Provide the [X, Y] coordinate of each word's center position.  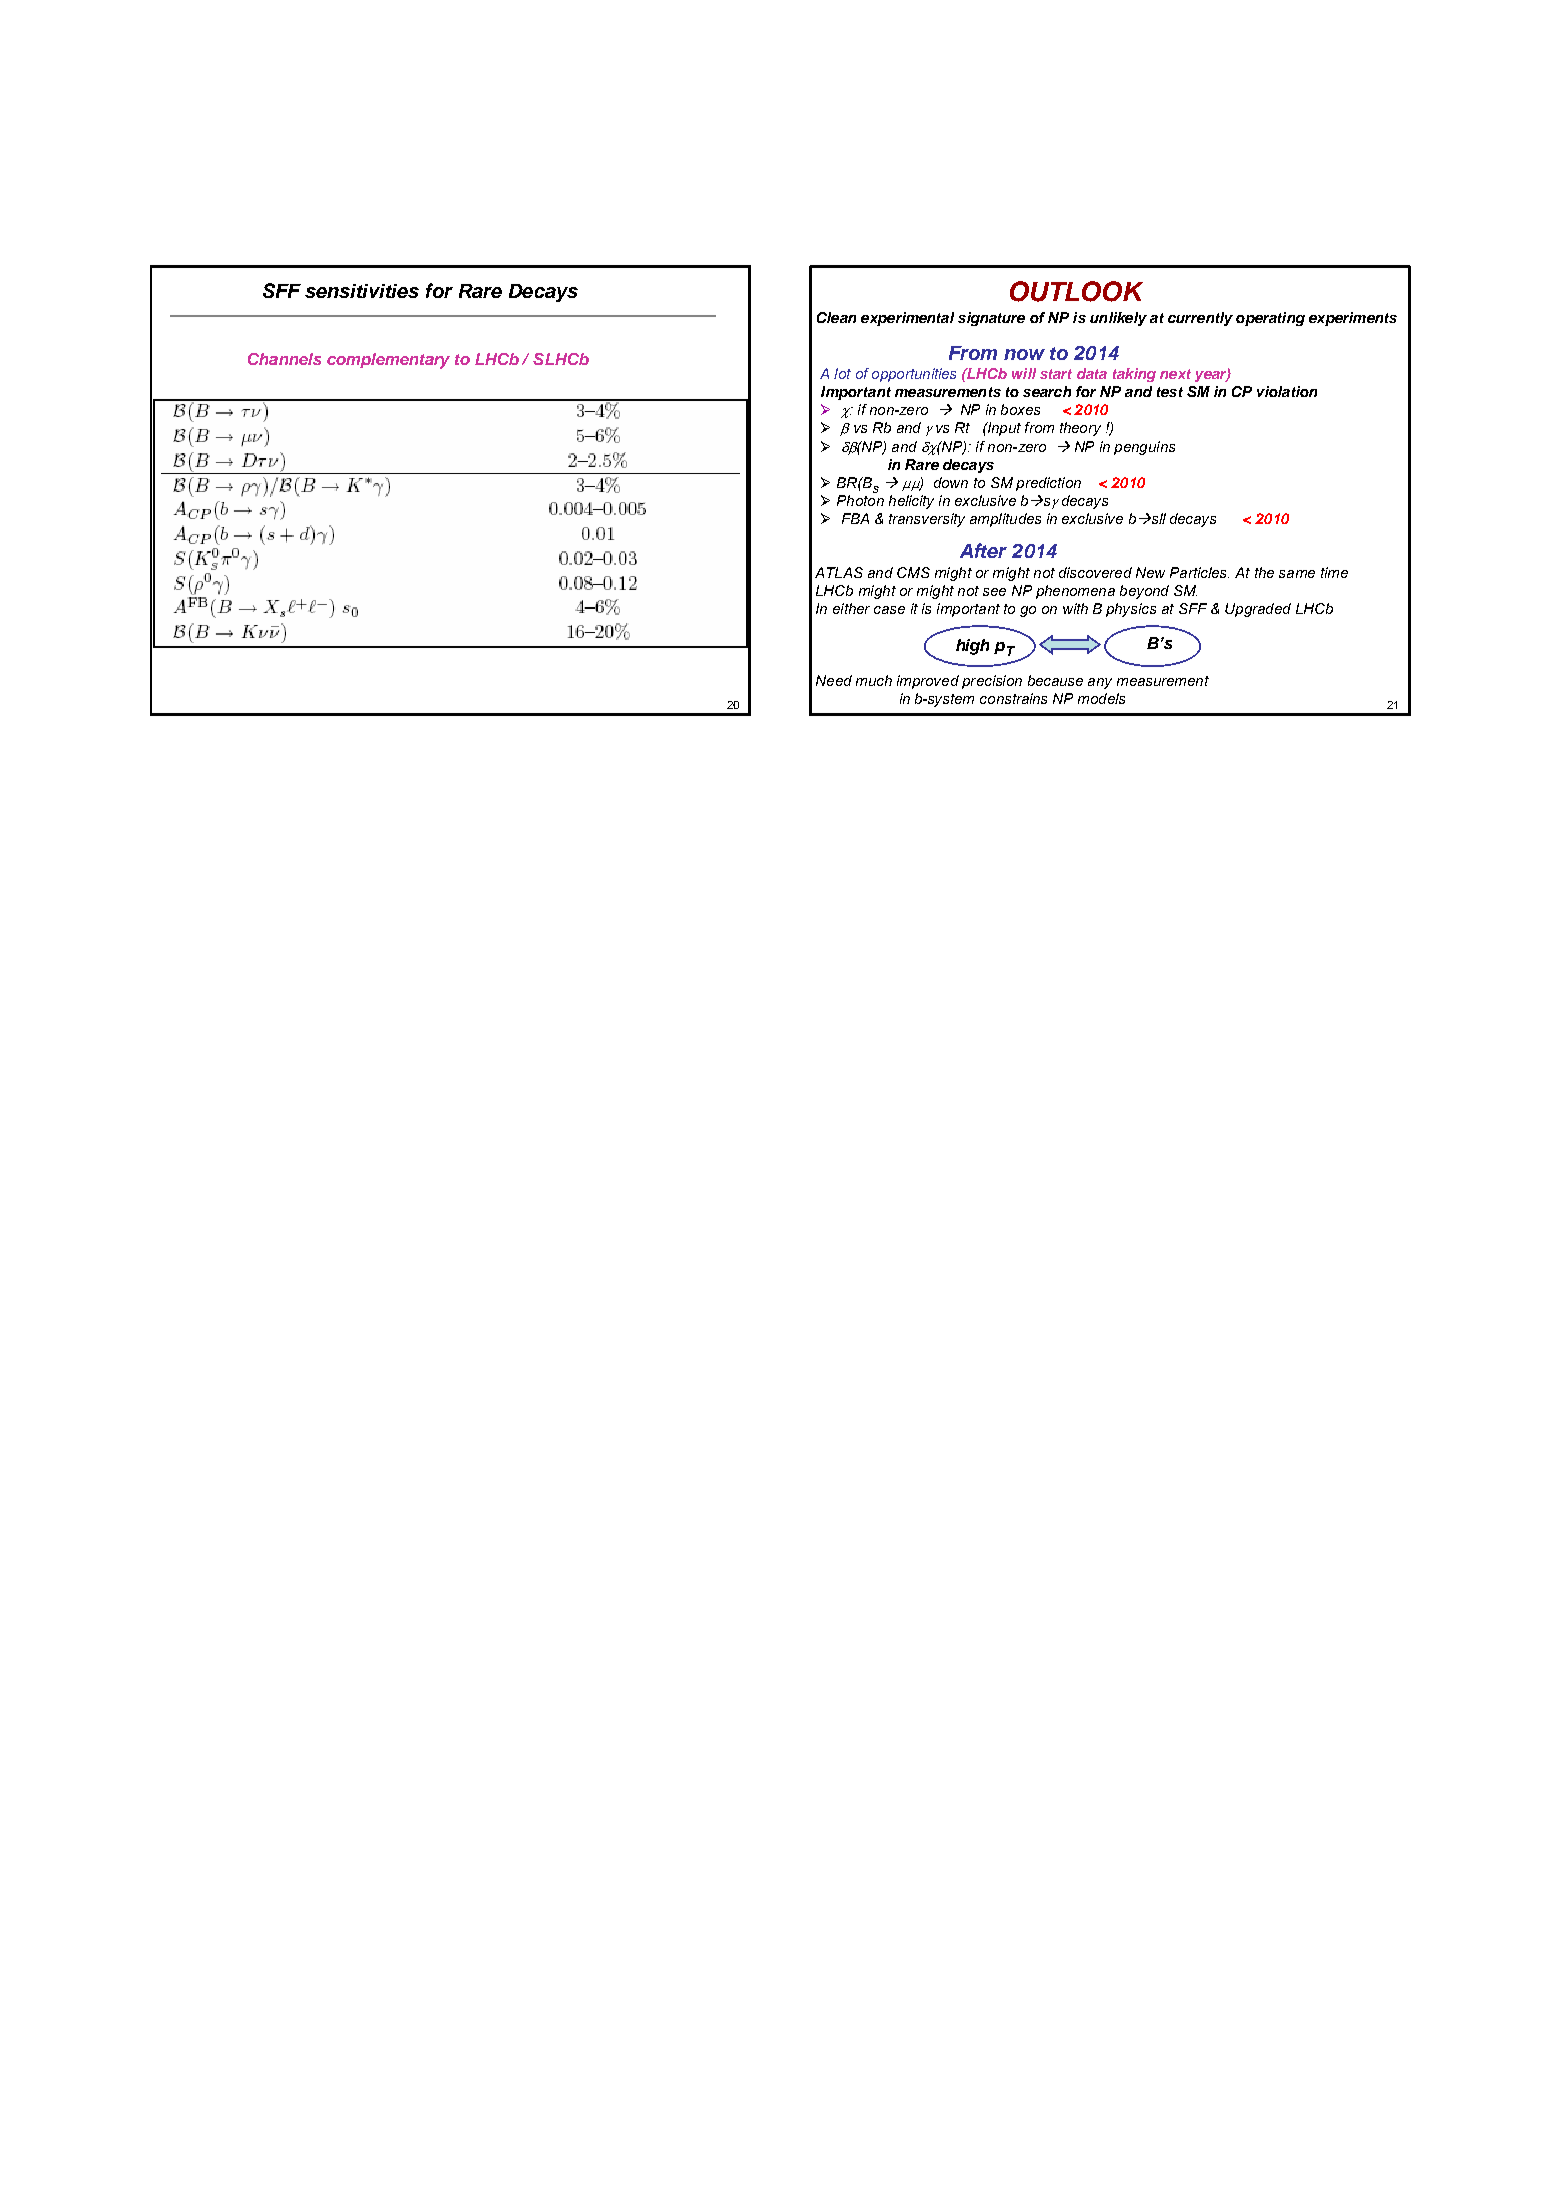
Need [834, 680]
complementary [388, 361]
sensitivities [362, 291]
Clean [836, 317]
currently [1200, 319]
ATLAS [839, 572]
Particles [1199, 572]
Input [1003, 429]
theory [1080, 429]
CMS [913, 572]
